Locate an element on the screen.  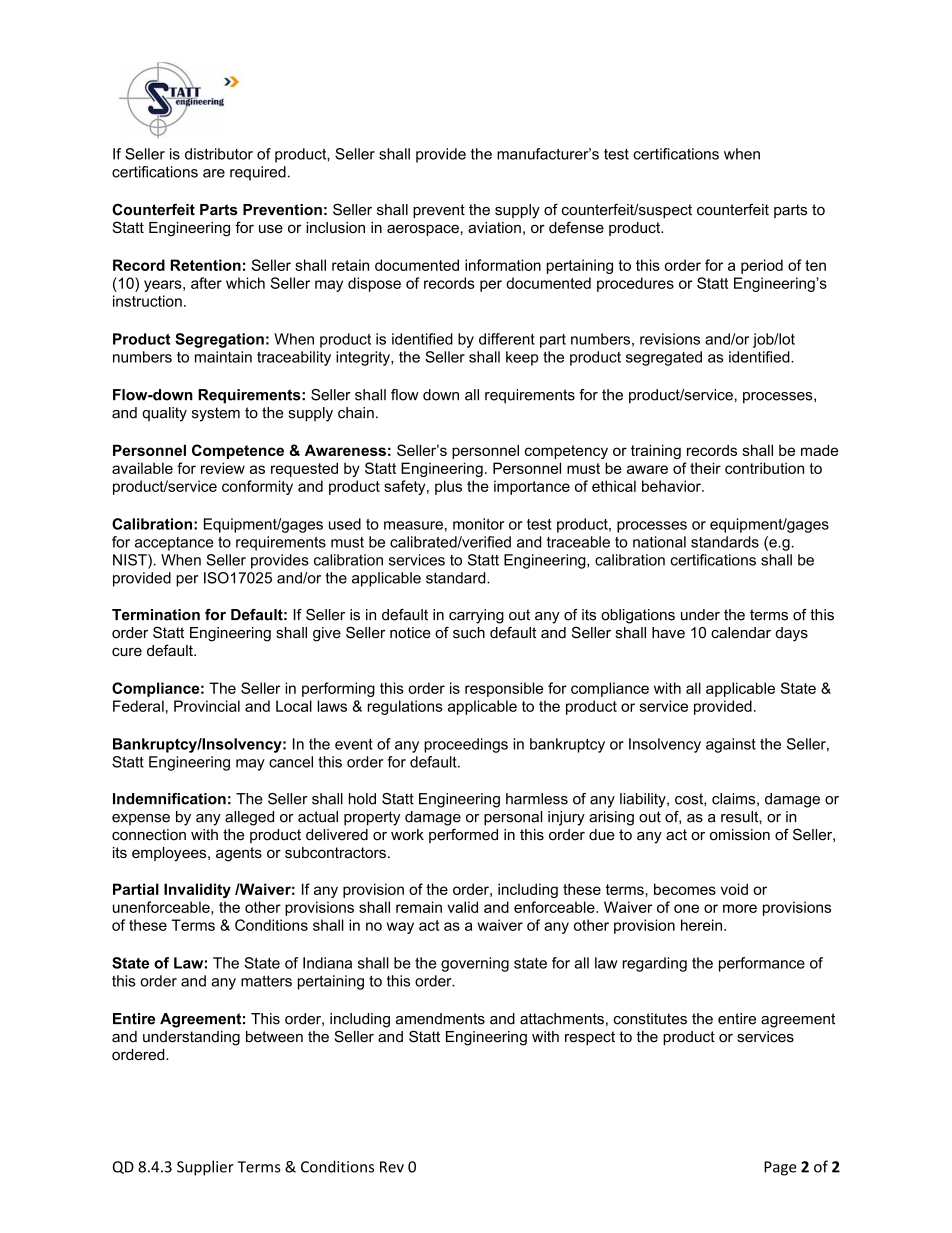
system is located at coordinates (216, 414).
